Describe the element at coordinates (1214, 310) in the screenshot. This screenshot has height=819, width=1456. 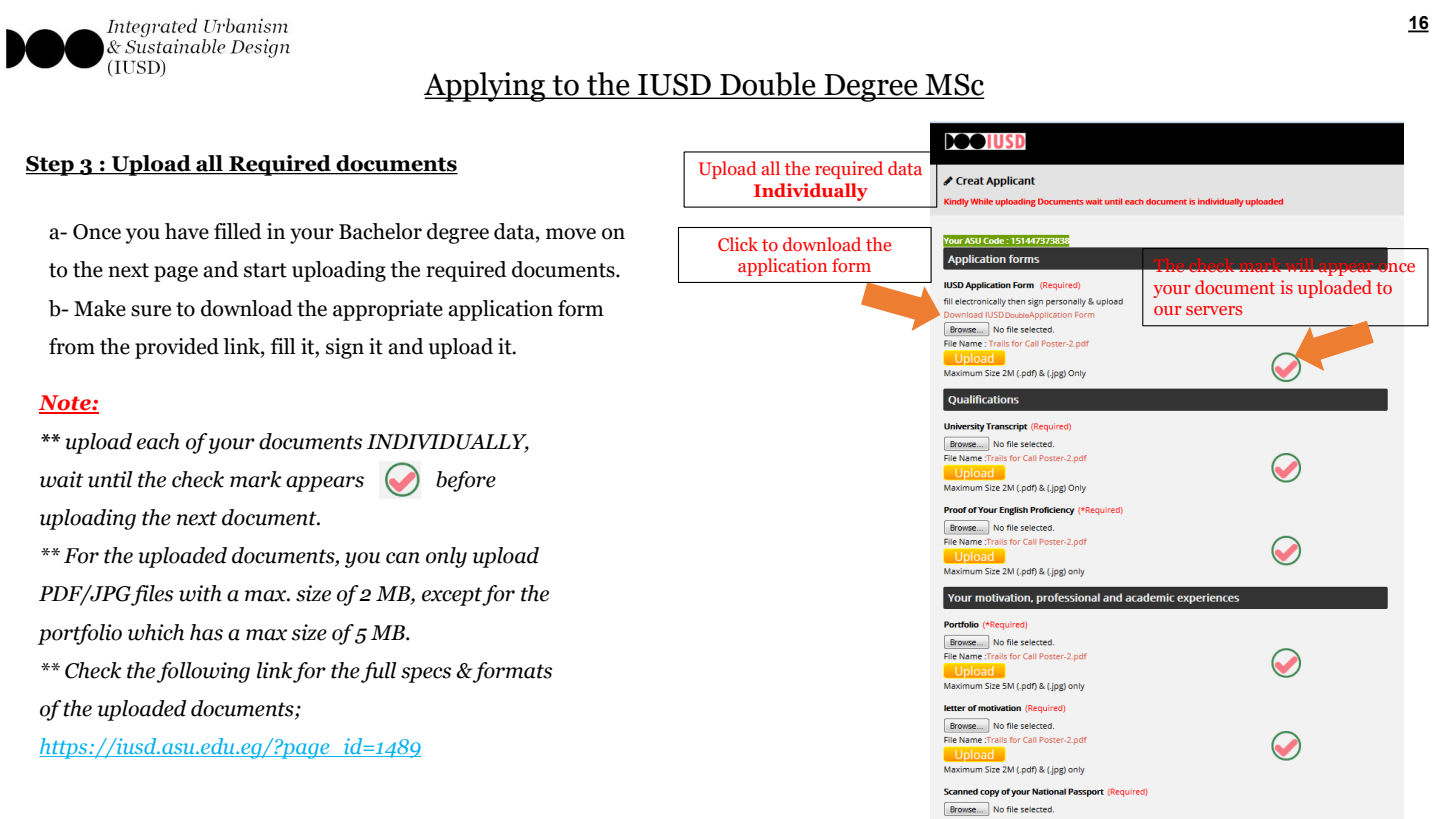
I see `servers` at that location.
